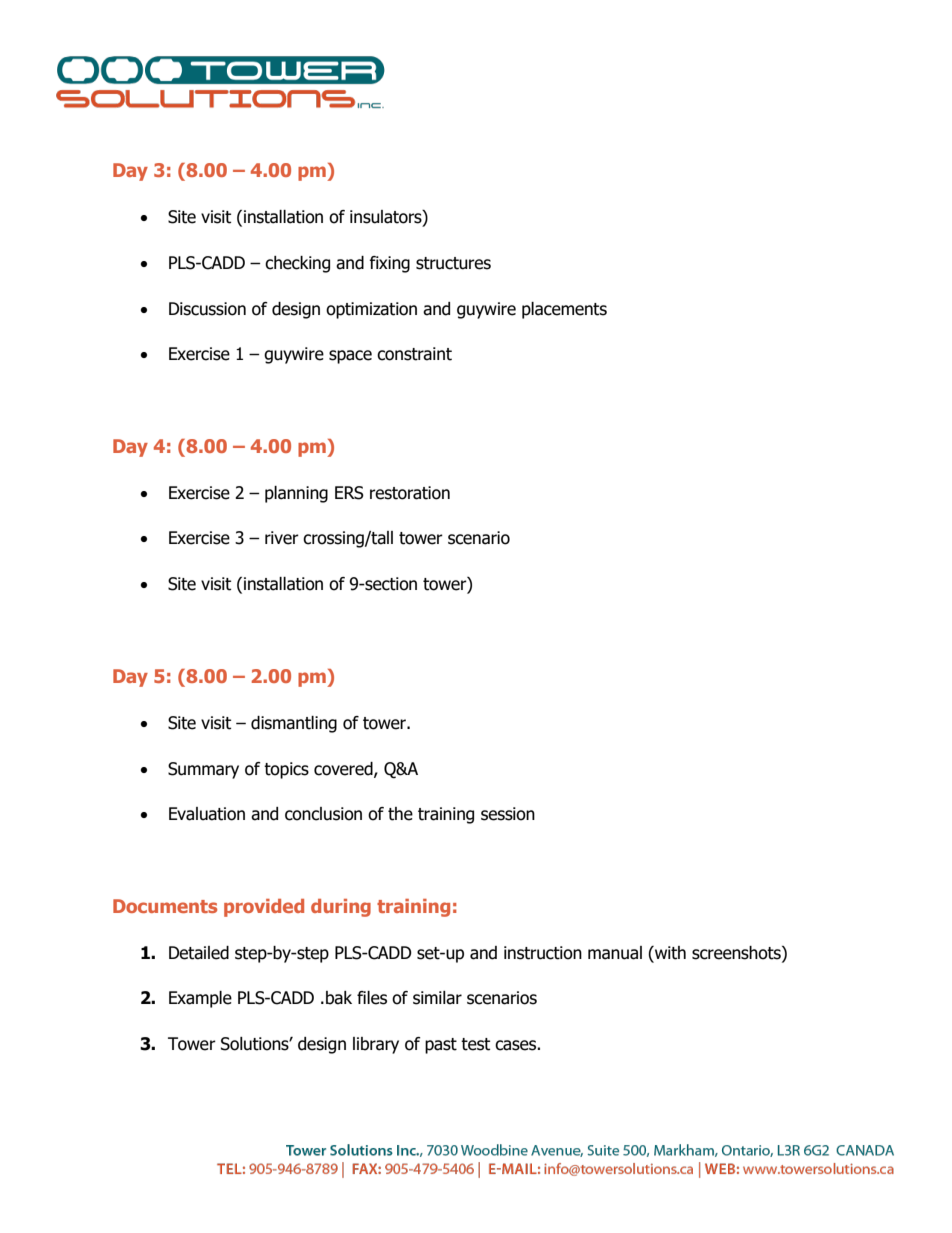  Describe the element at coordinates (410, 493) in the page. I see `restoration` at that location.
